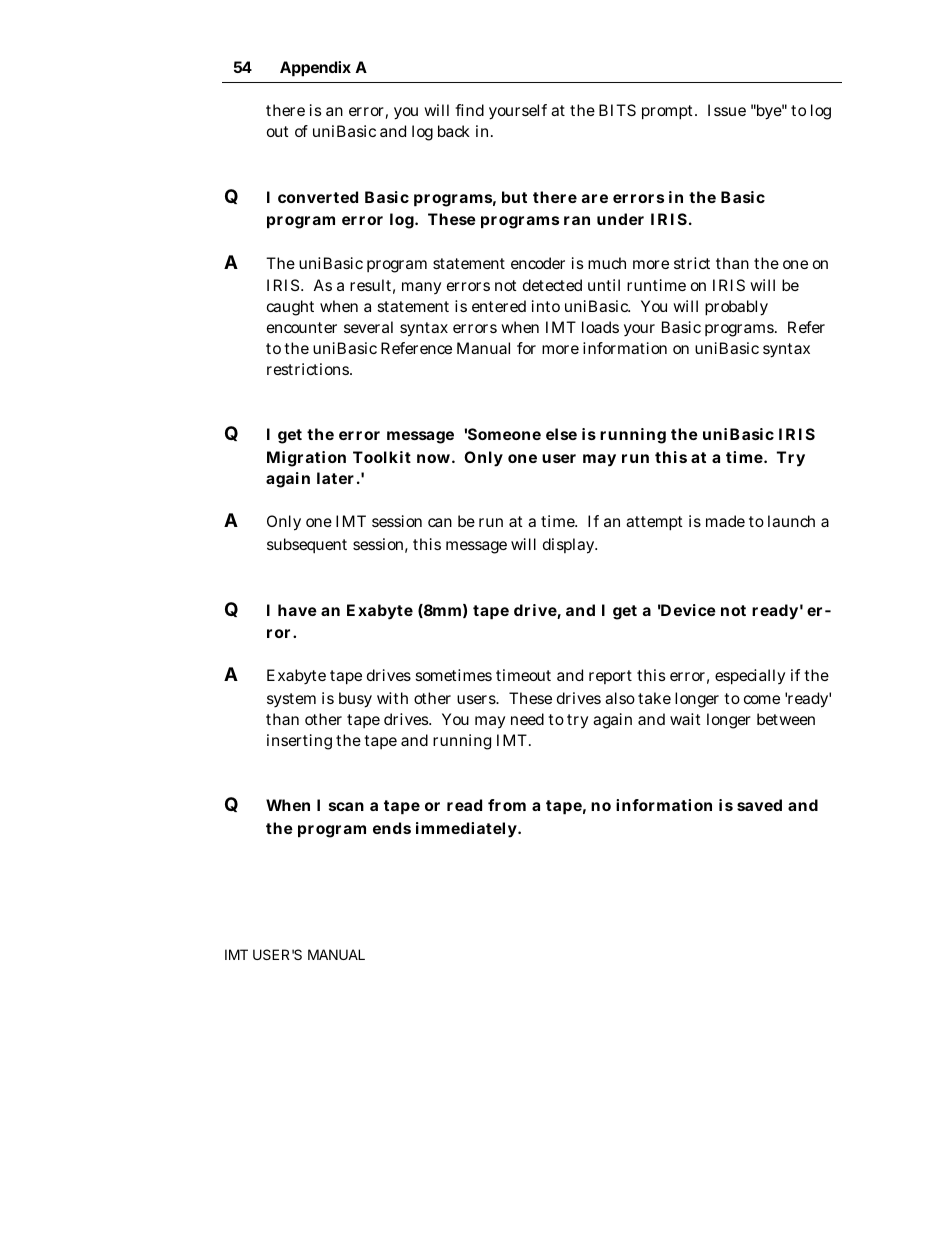 The width and height of the page is (952, 1233). What do you see at coordinates (469, 110) in the page?
I see `find` at bounding box center [469, 110].
